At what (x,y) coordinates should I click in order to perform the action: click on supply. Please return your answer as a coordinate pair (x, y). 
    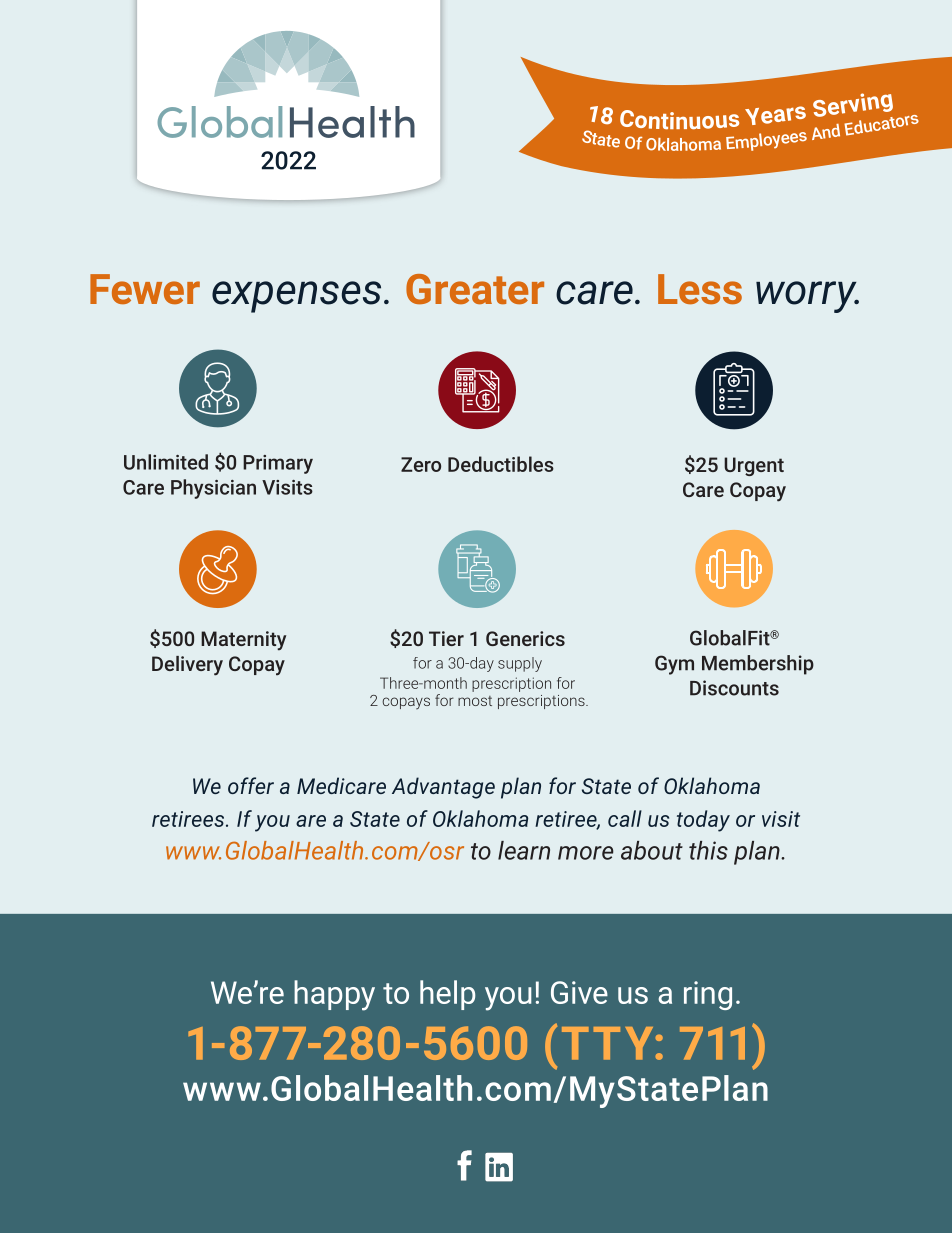
    Looking at the image, I should click on (520, 664).
